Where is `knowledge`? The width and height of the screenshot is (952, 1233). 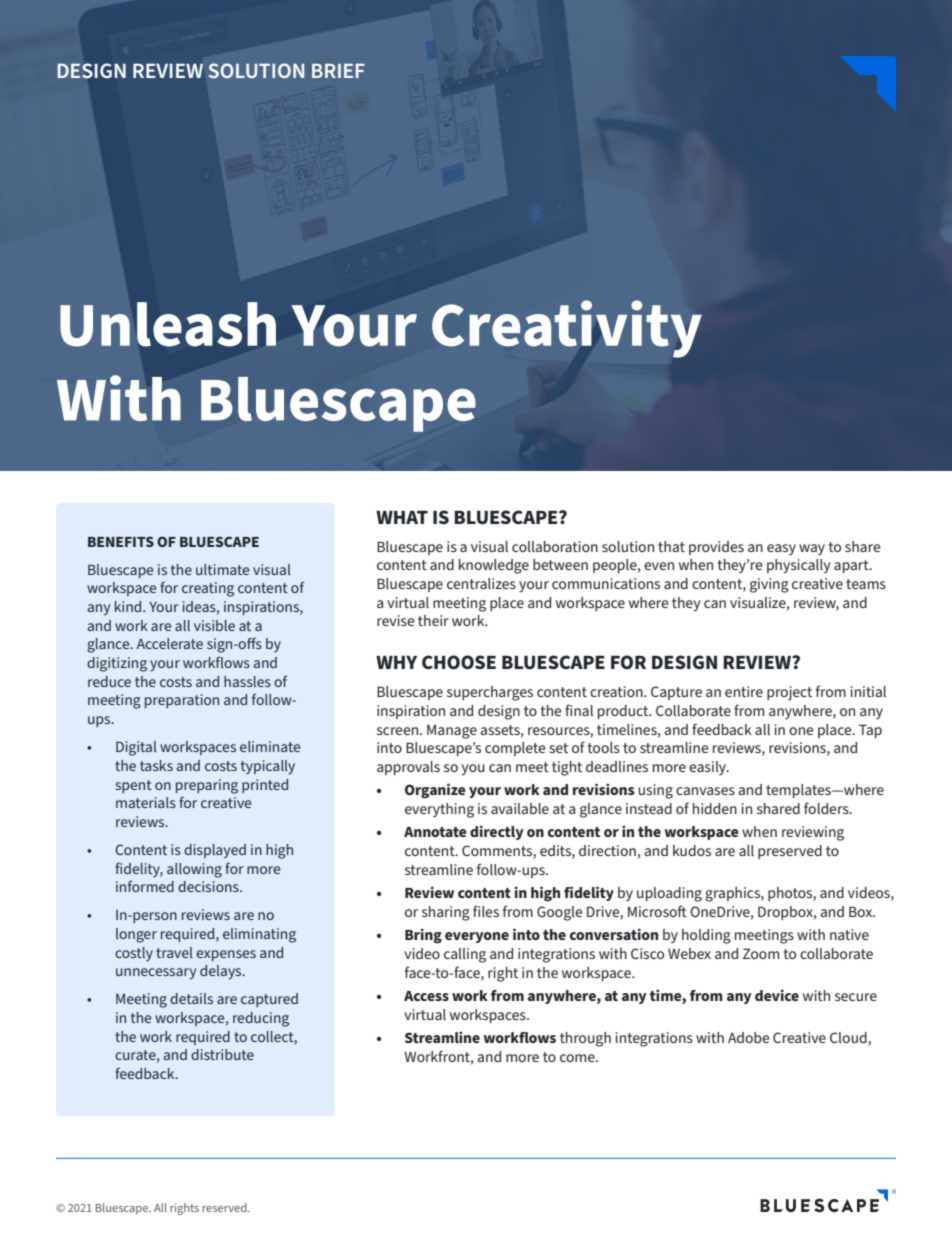
knowledge is located at coordinates (494, 566).
